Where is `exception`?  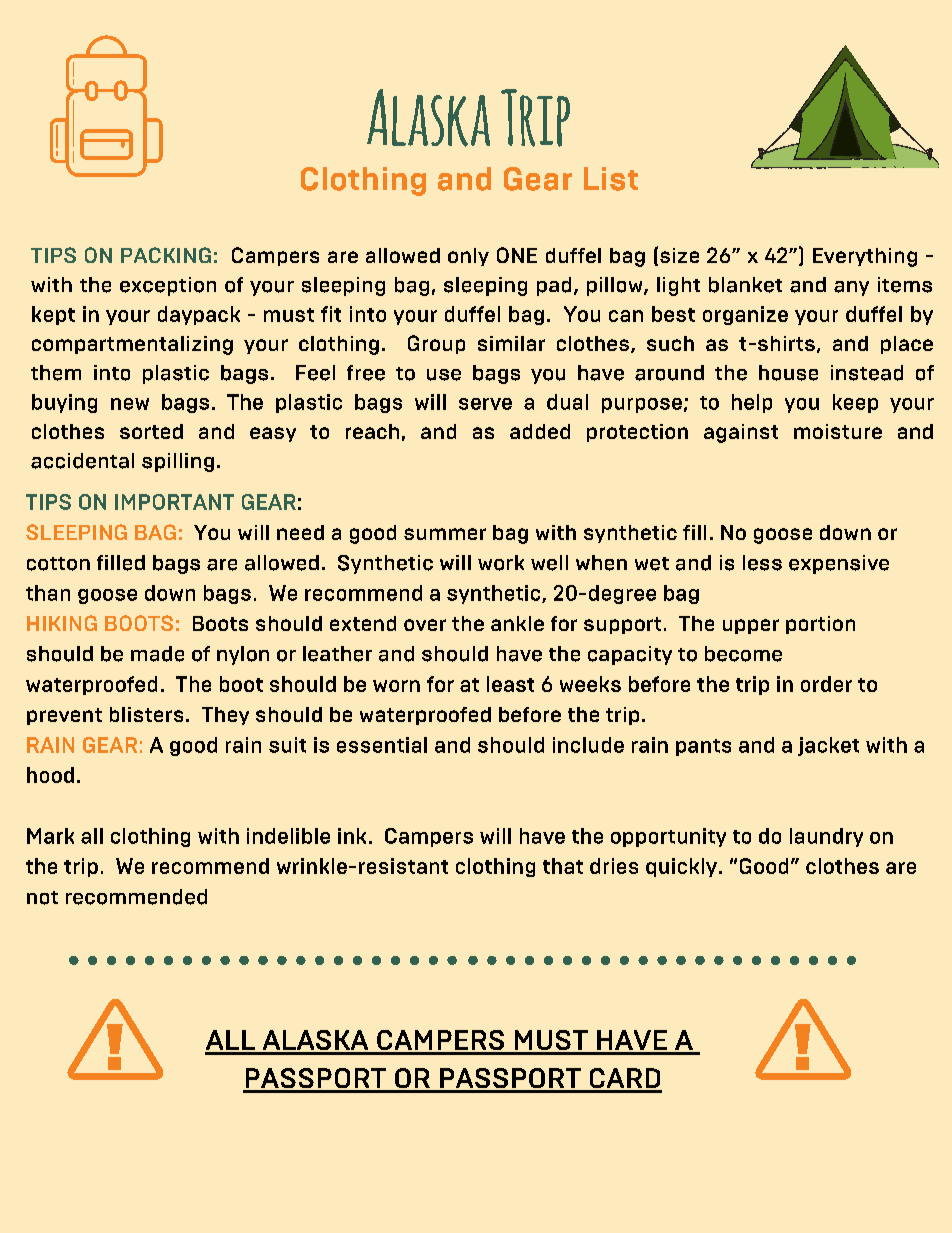
exception is located at coordinates (168, 286).
